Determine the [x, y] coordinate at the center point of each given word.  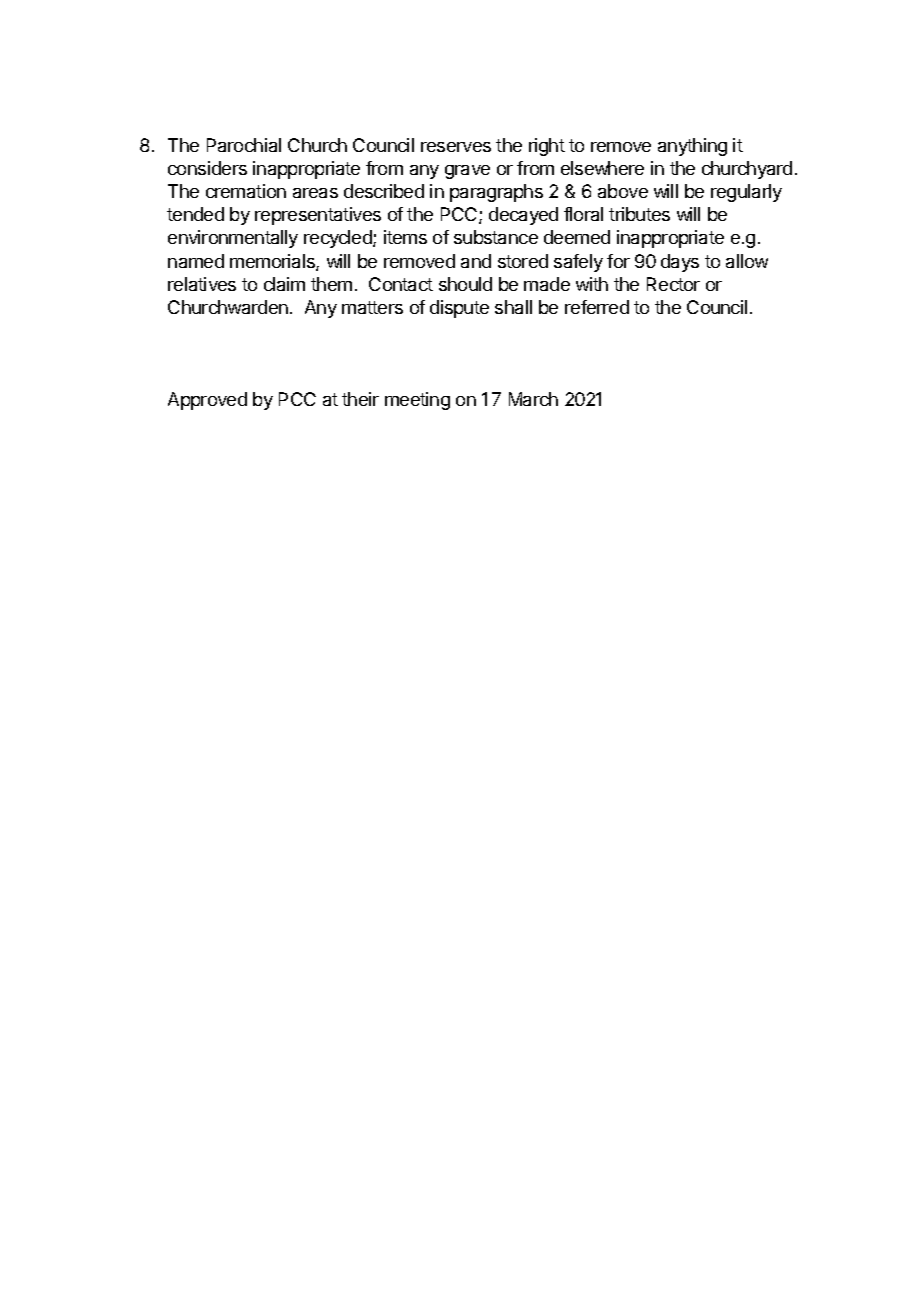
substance [496, 237]
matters [372, 307]
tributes [639, 214]
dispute [459, 309]
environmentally [233, 239]
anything [692, 147]
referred [597, 307]
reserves [456, 147]
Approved [207, 401]
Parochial [244, 145]
